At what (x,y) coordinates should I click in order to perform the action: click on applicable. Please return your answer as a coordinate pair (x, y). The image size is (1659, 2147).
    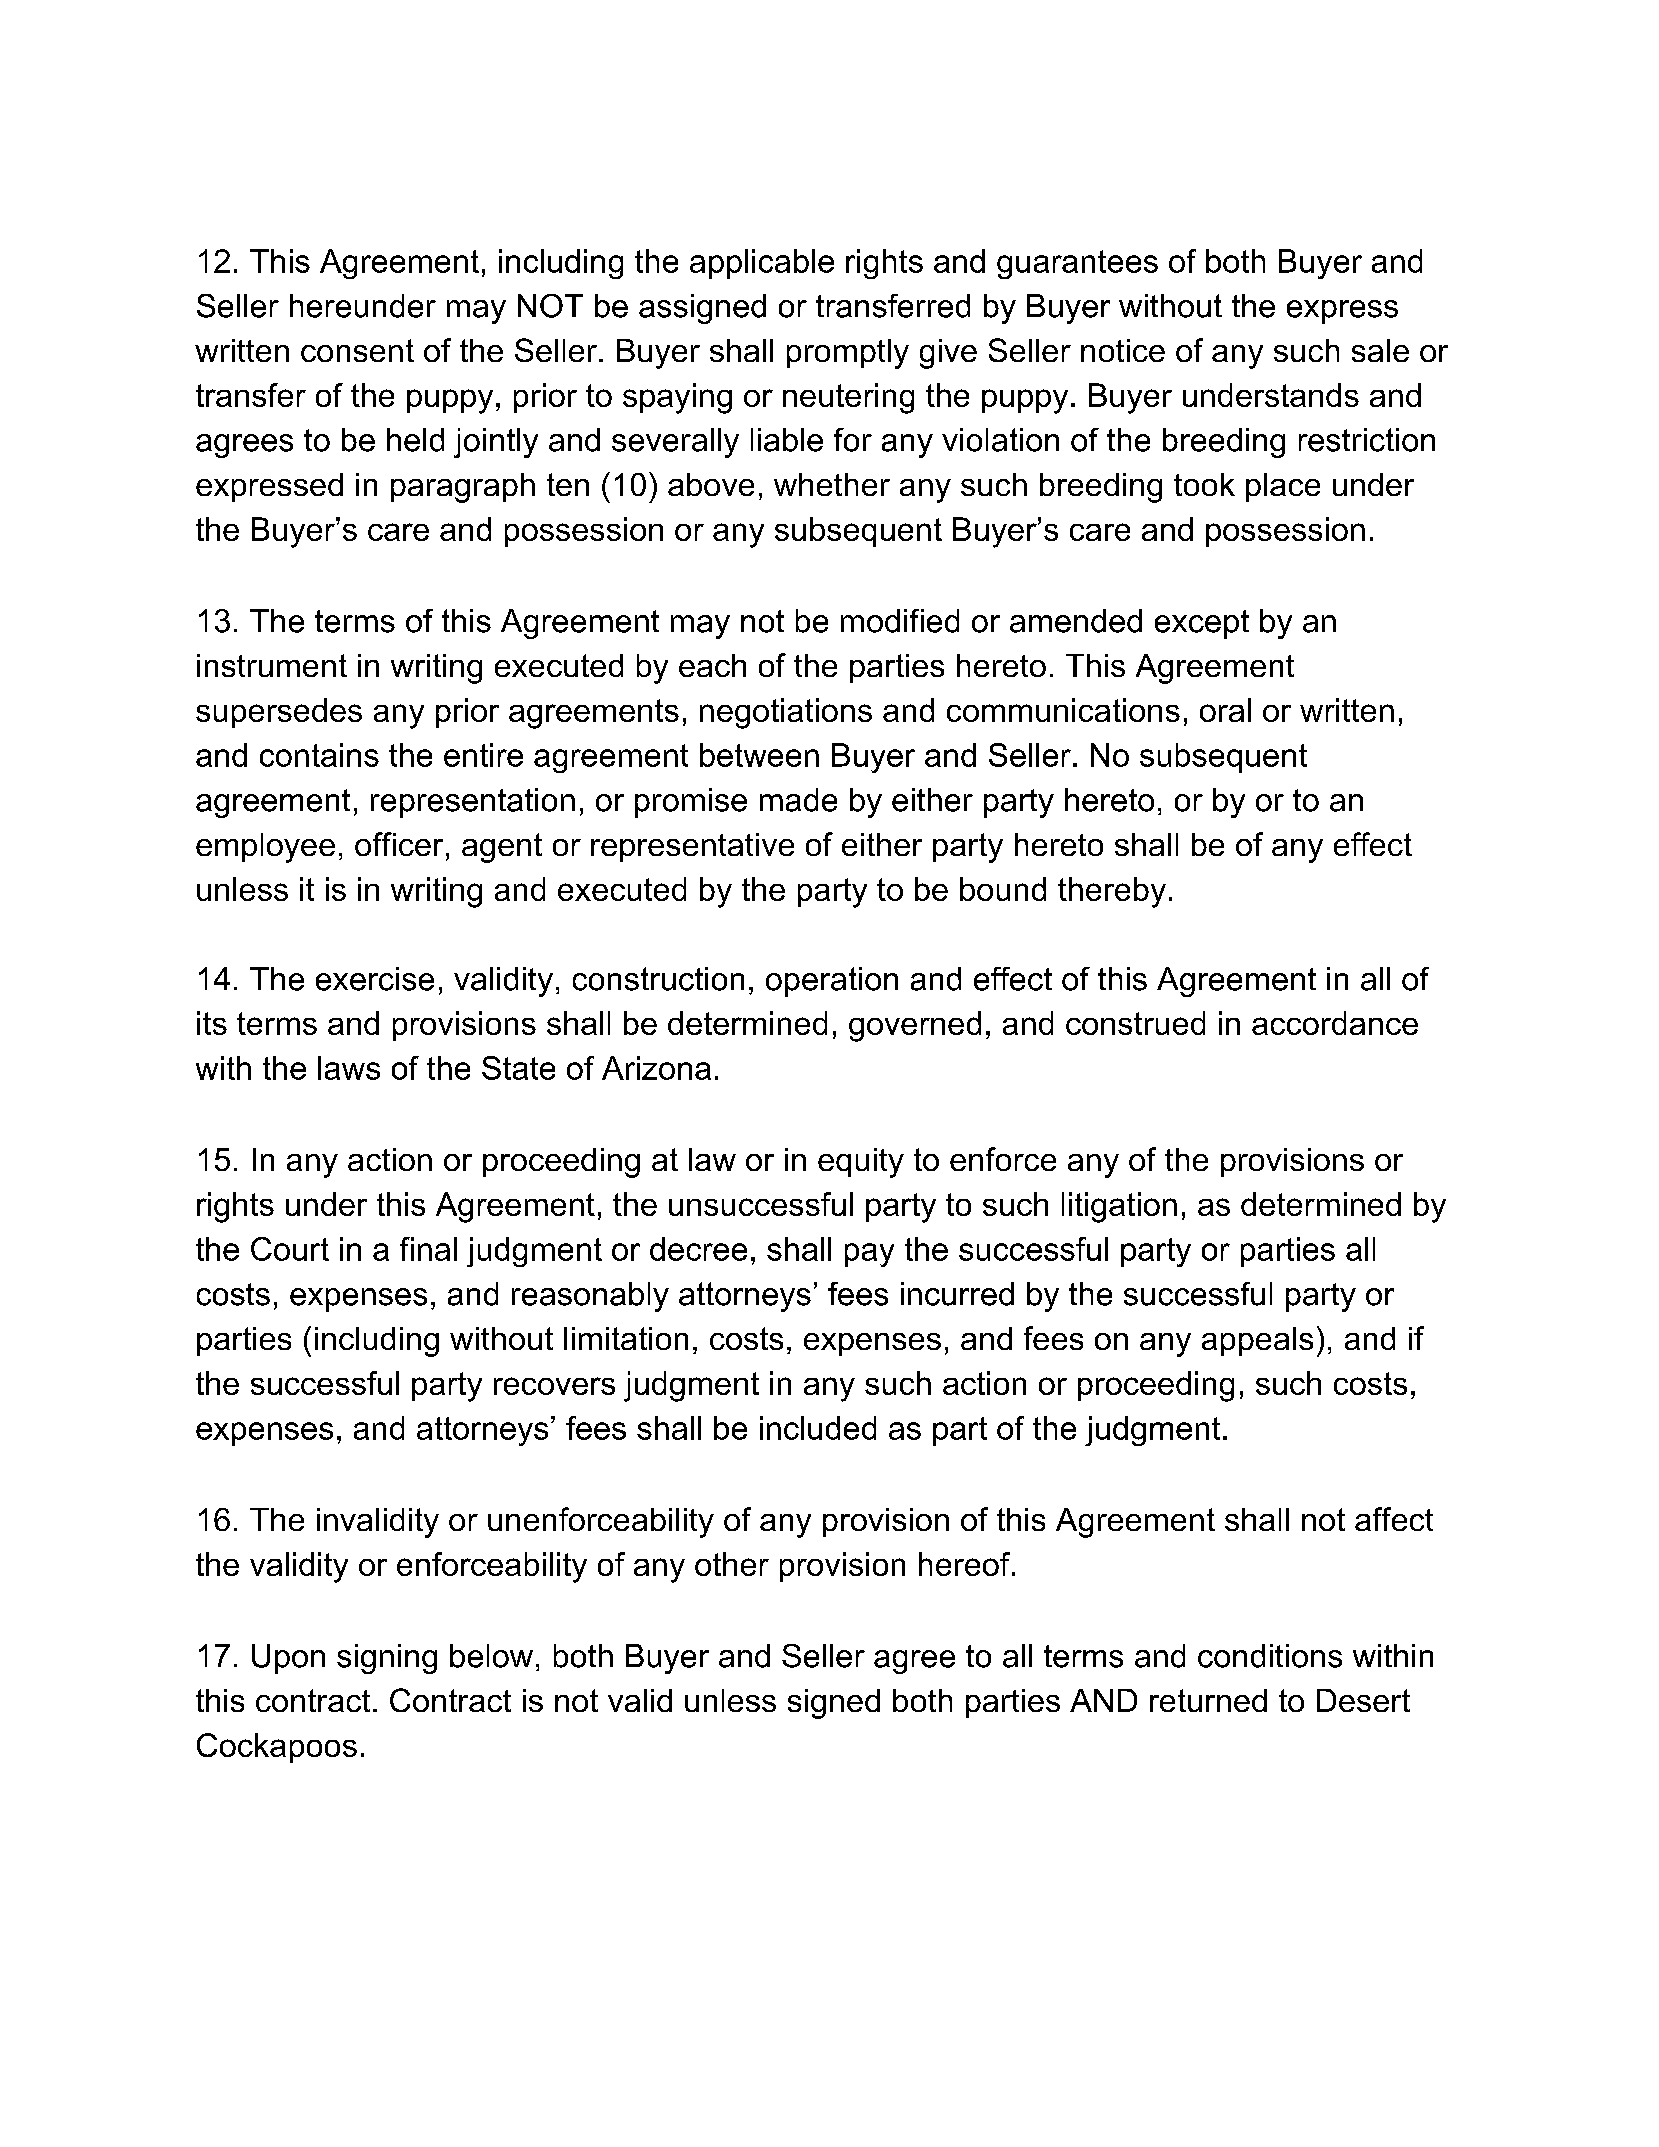
    Looking at the image, I should click on (762, 264).
